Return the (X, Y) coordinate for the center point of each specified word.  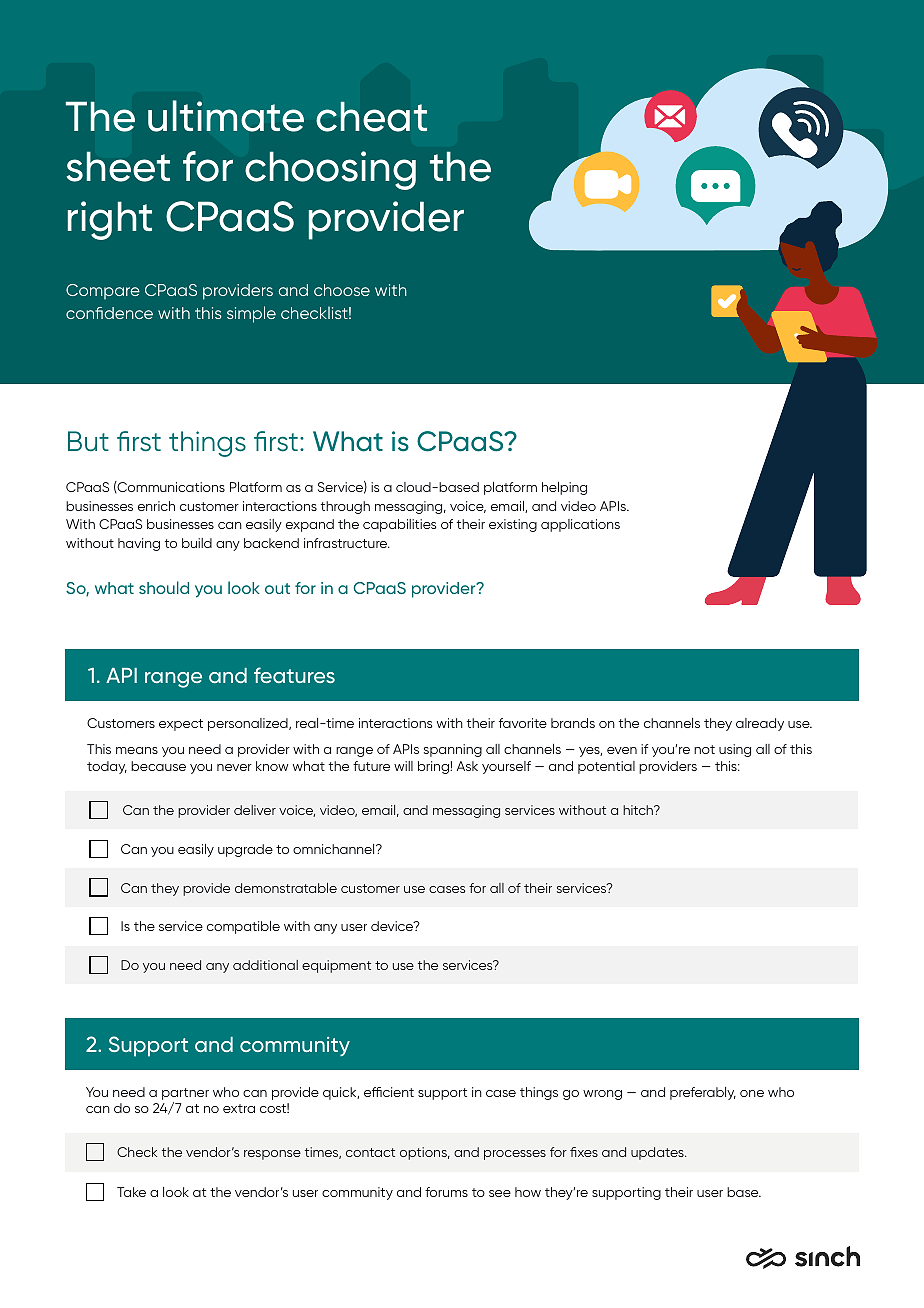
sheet (118, 166)
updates (658, 1153)
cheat (371, 116)
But (88, 441)
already (760, 724)
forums (446, 1192)
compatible (243, 927)
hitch (639, 810)
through (345, 507)
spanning (453, 750)
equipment (336, 966)
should (164, 587)
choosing (330, 170)
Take (131, 1192)
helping (564, 488)
